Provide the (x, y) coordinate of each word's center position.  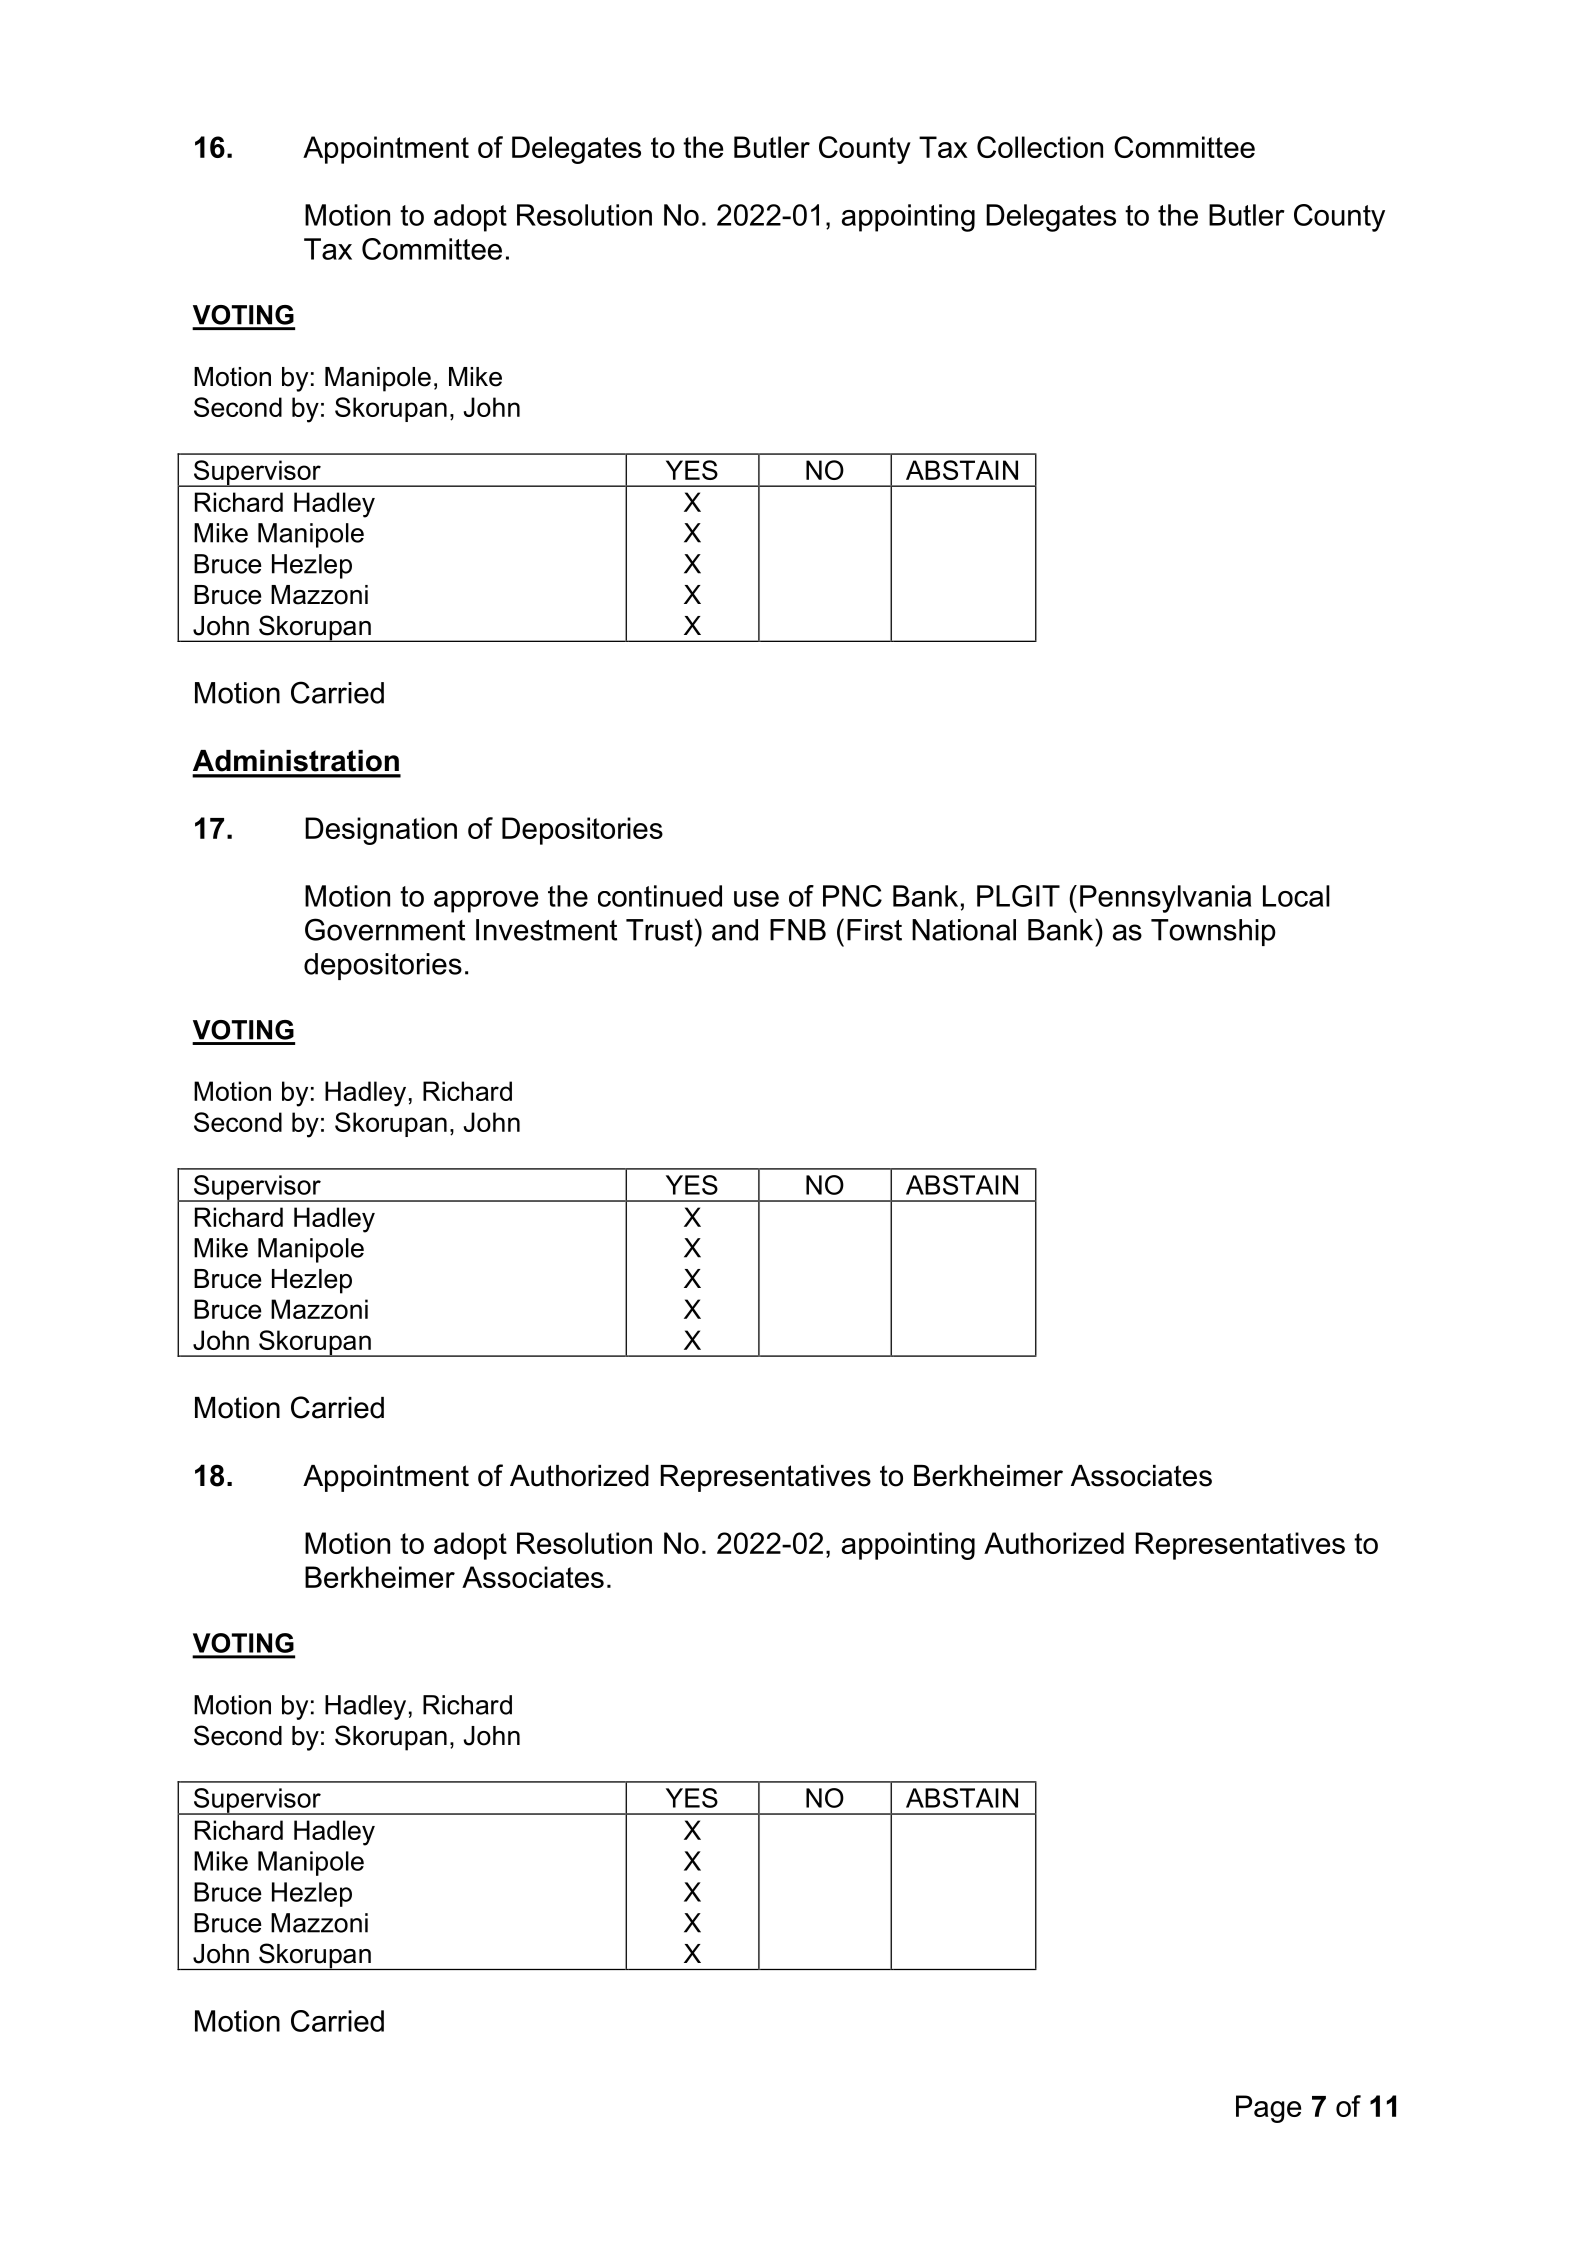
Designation (381, 831)
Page (1268, 2109)
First (874, 930)
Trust (659, 930)
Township (1213, 932)
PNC (852, 896)
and (735, 930)
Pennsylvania (1165, 899)
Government (385, 929)
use (756, 899)
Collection (1040, 147)
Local (1296, 896)
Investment (546, 930)
